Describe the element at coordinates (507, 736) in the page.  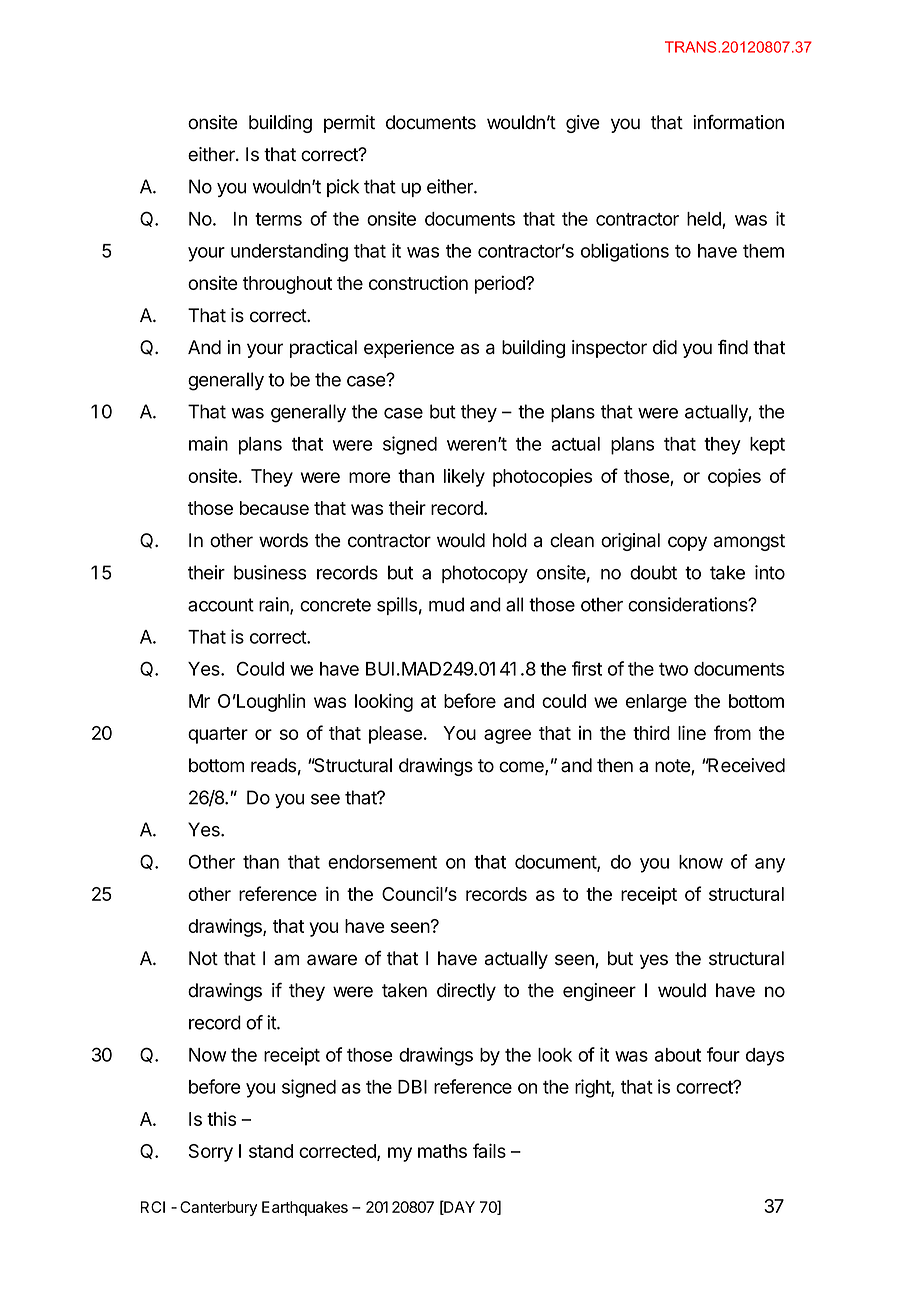
I see `agree` at that location.
